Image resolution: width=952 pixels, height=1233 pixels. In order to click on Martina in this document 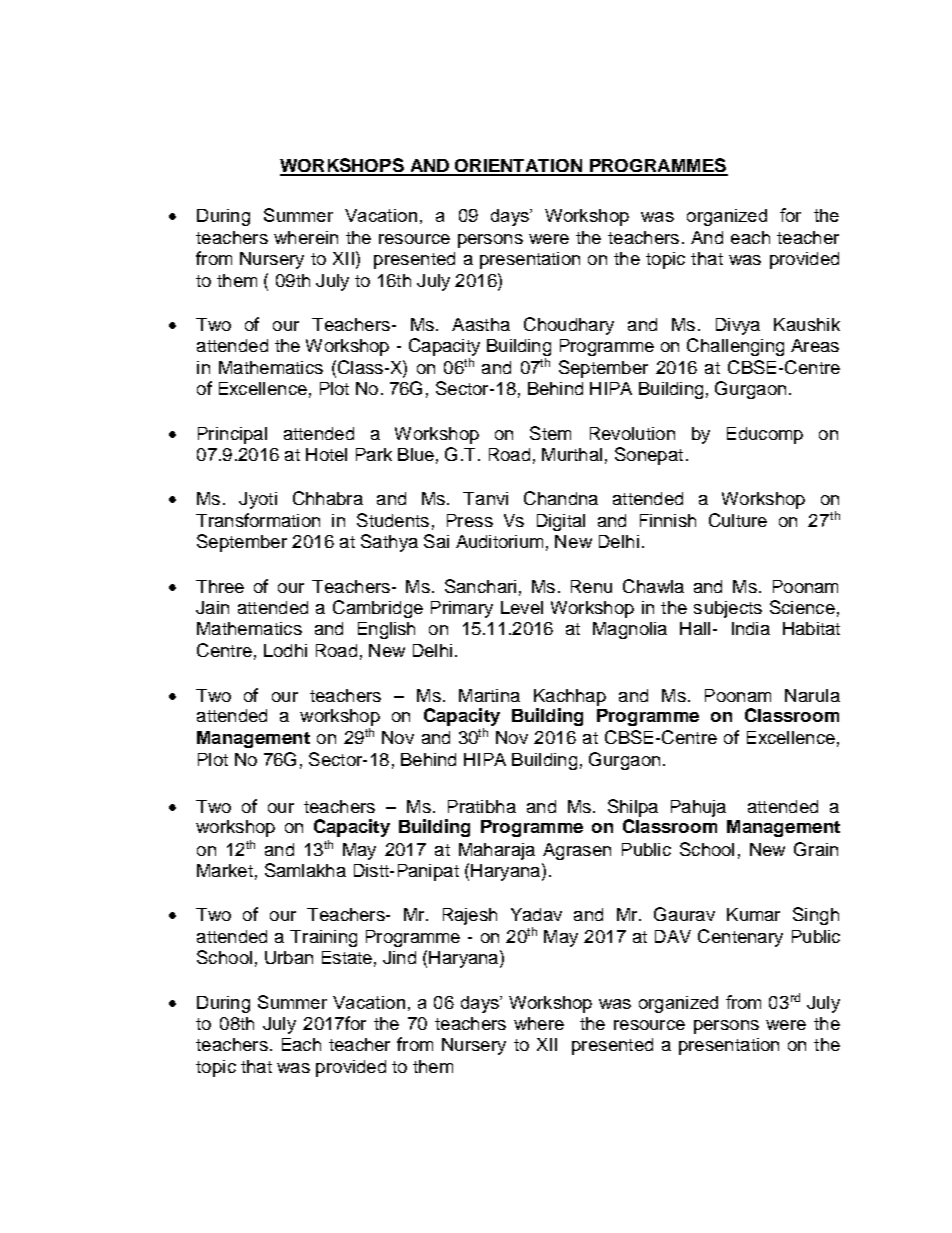, I will do `click(489, 695)`.
